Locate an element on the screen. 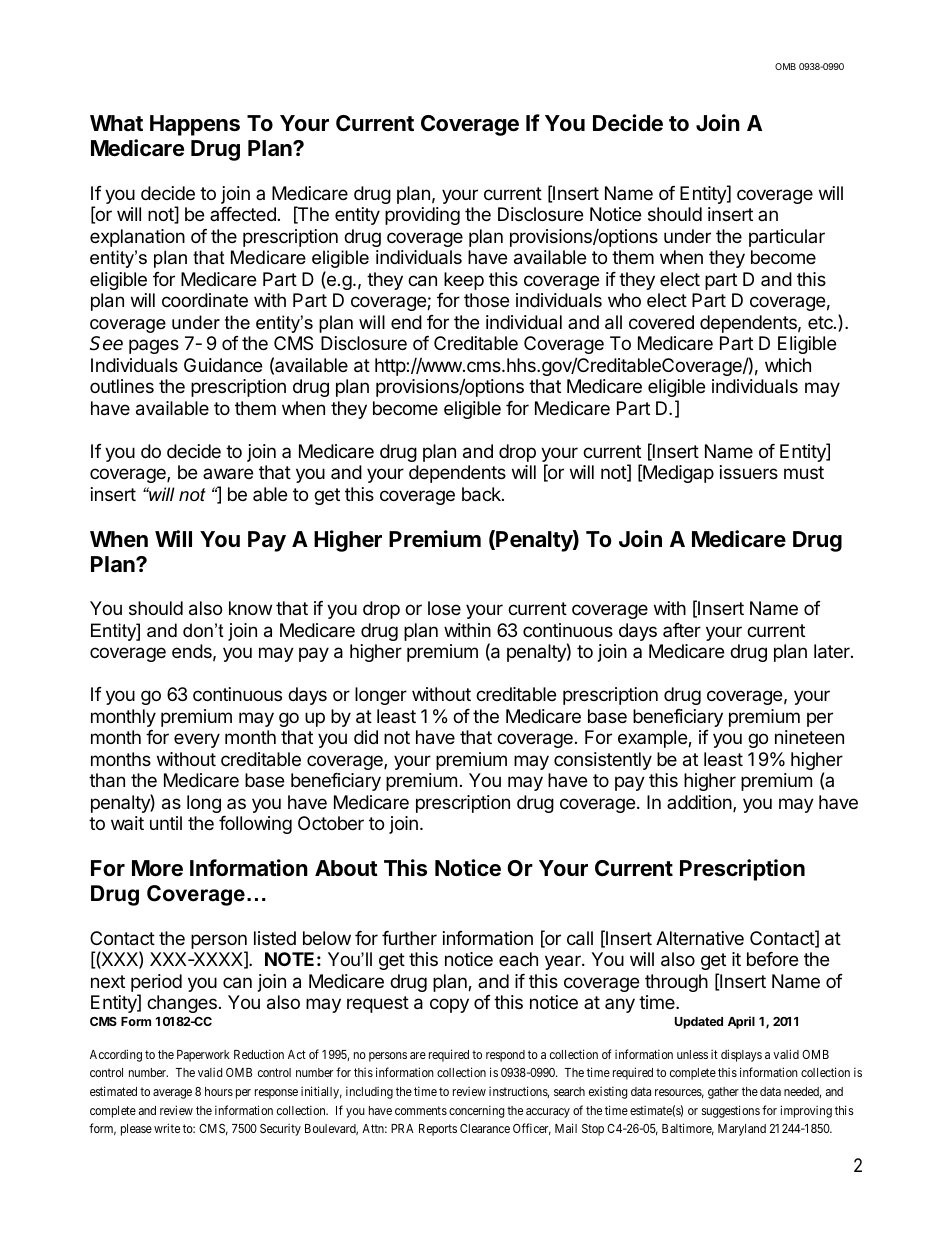  providing is located at coordinates (422, 216).
